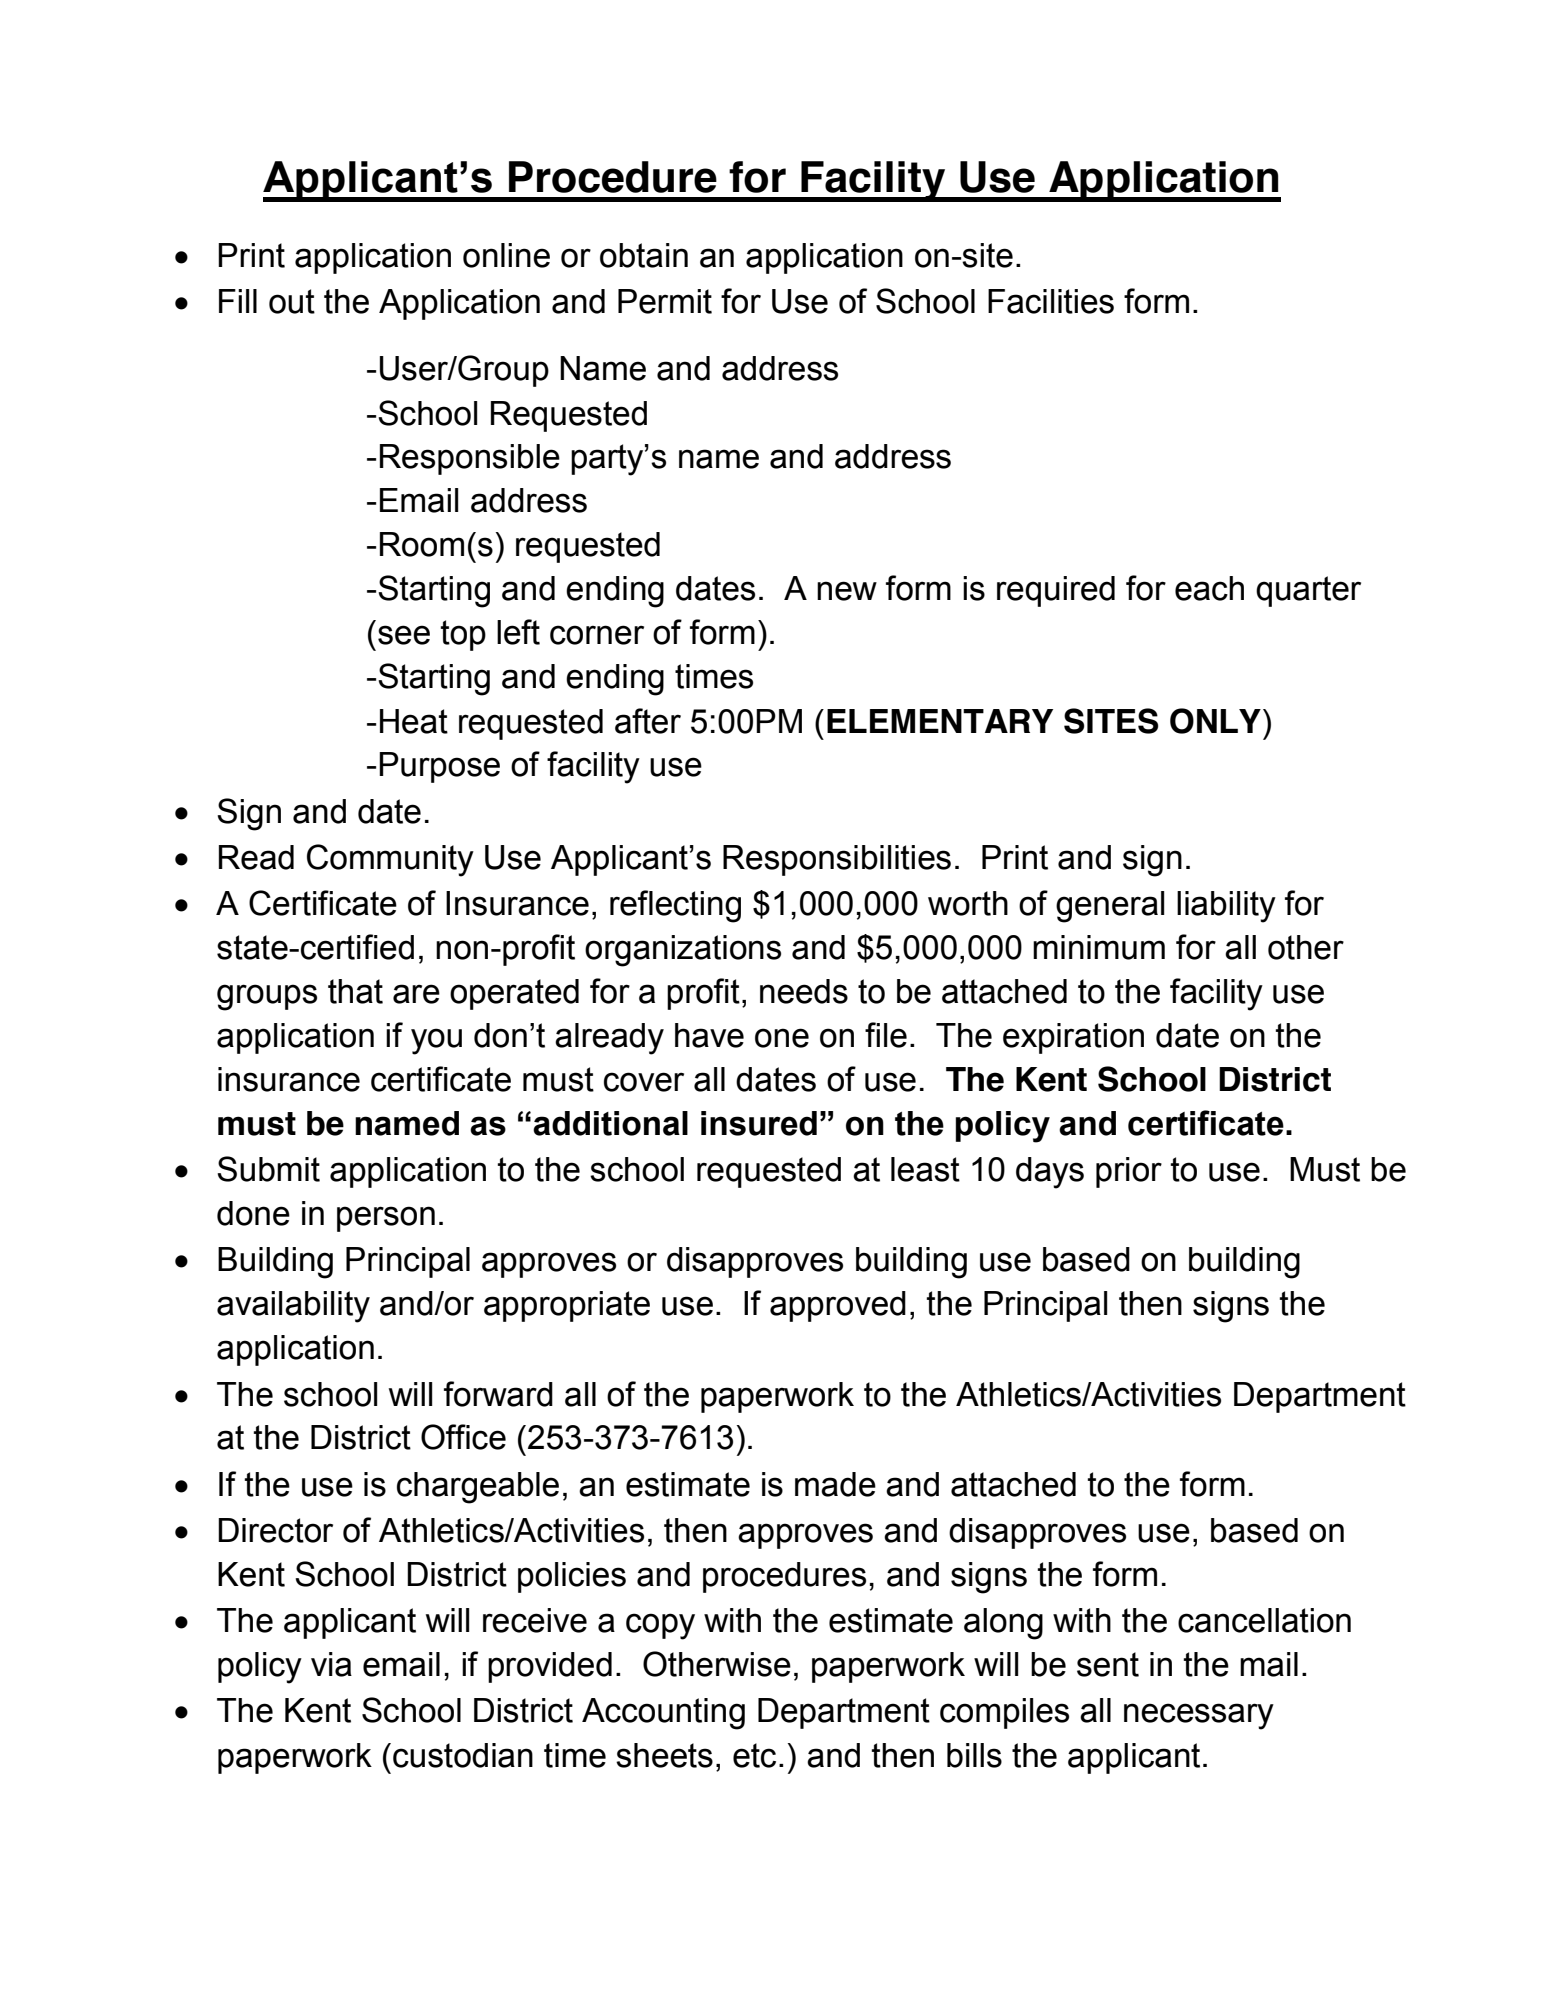 The width and height of the screenshot is (1545, 1999). I want to click on Facilities, so click(1051, 301).
